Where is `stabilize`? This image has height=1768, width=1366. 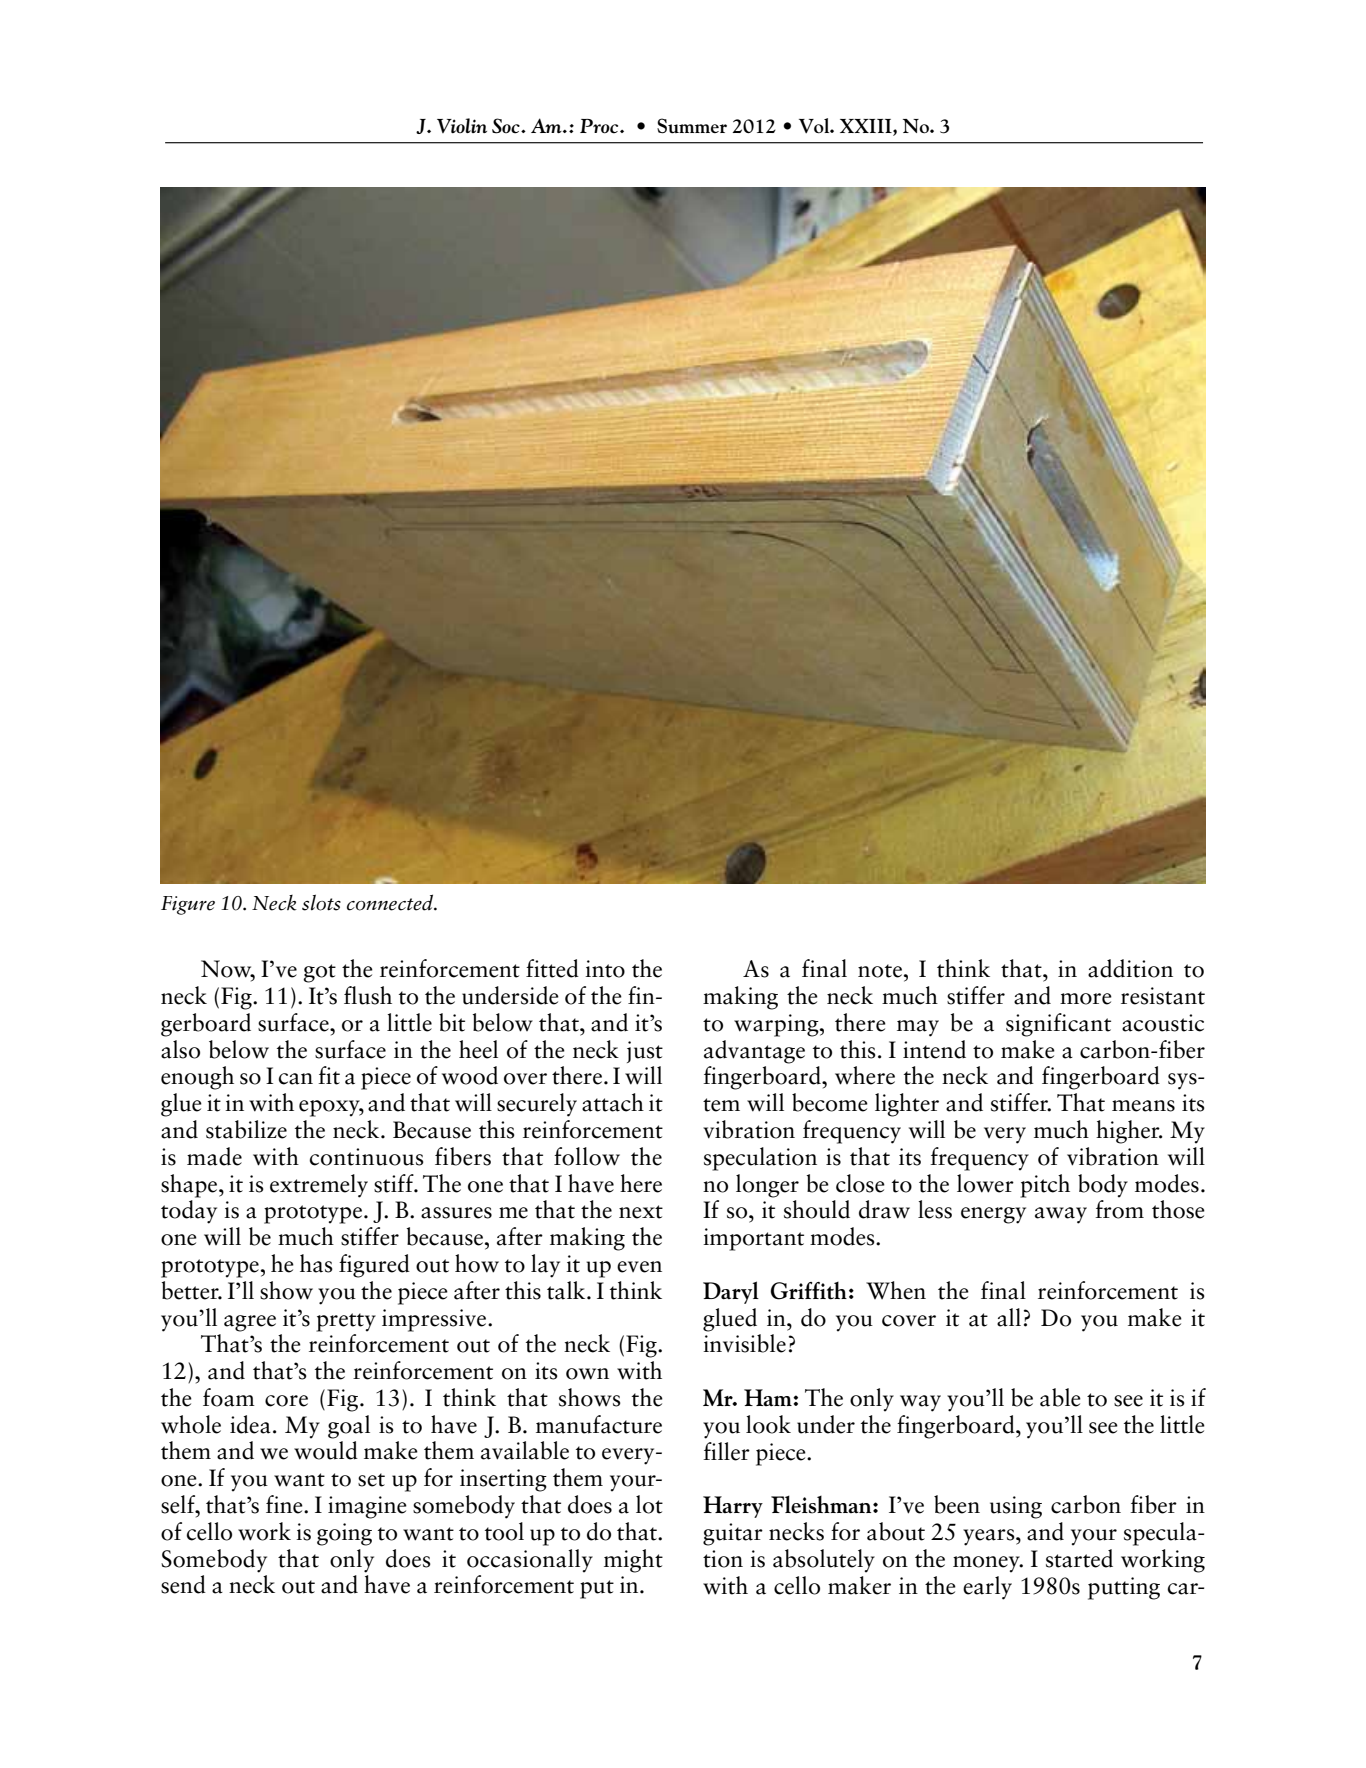 stabilize is located at coordinates (246, 1129).
